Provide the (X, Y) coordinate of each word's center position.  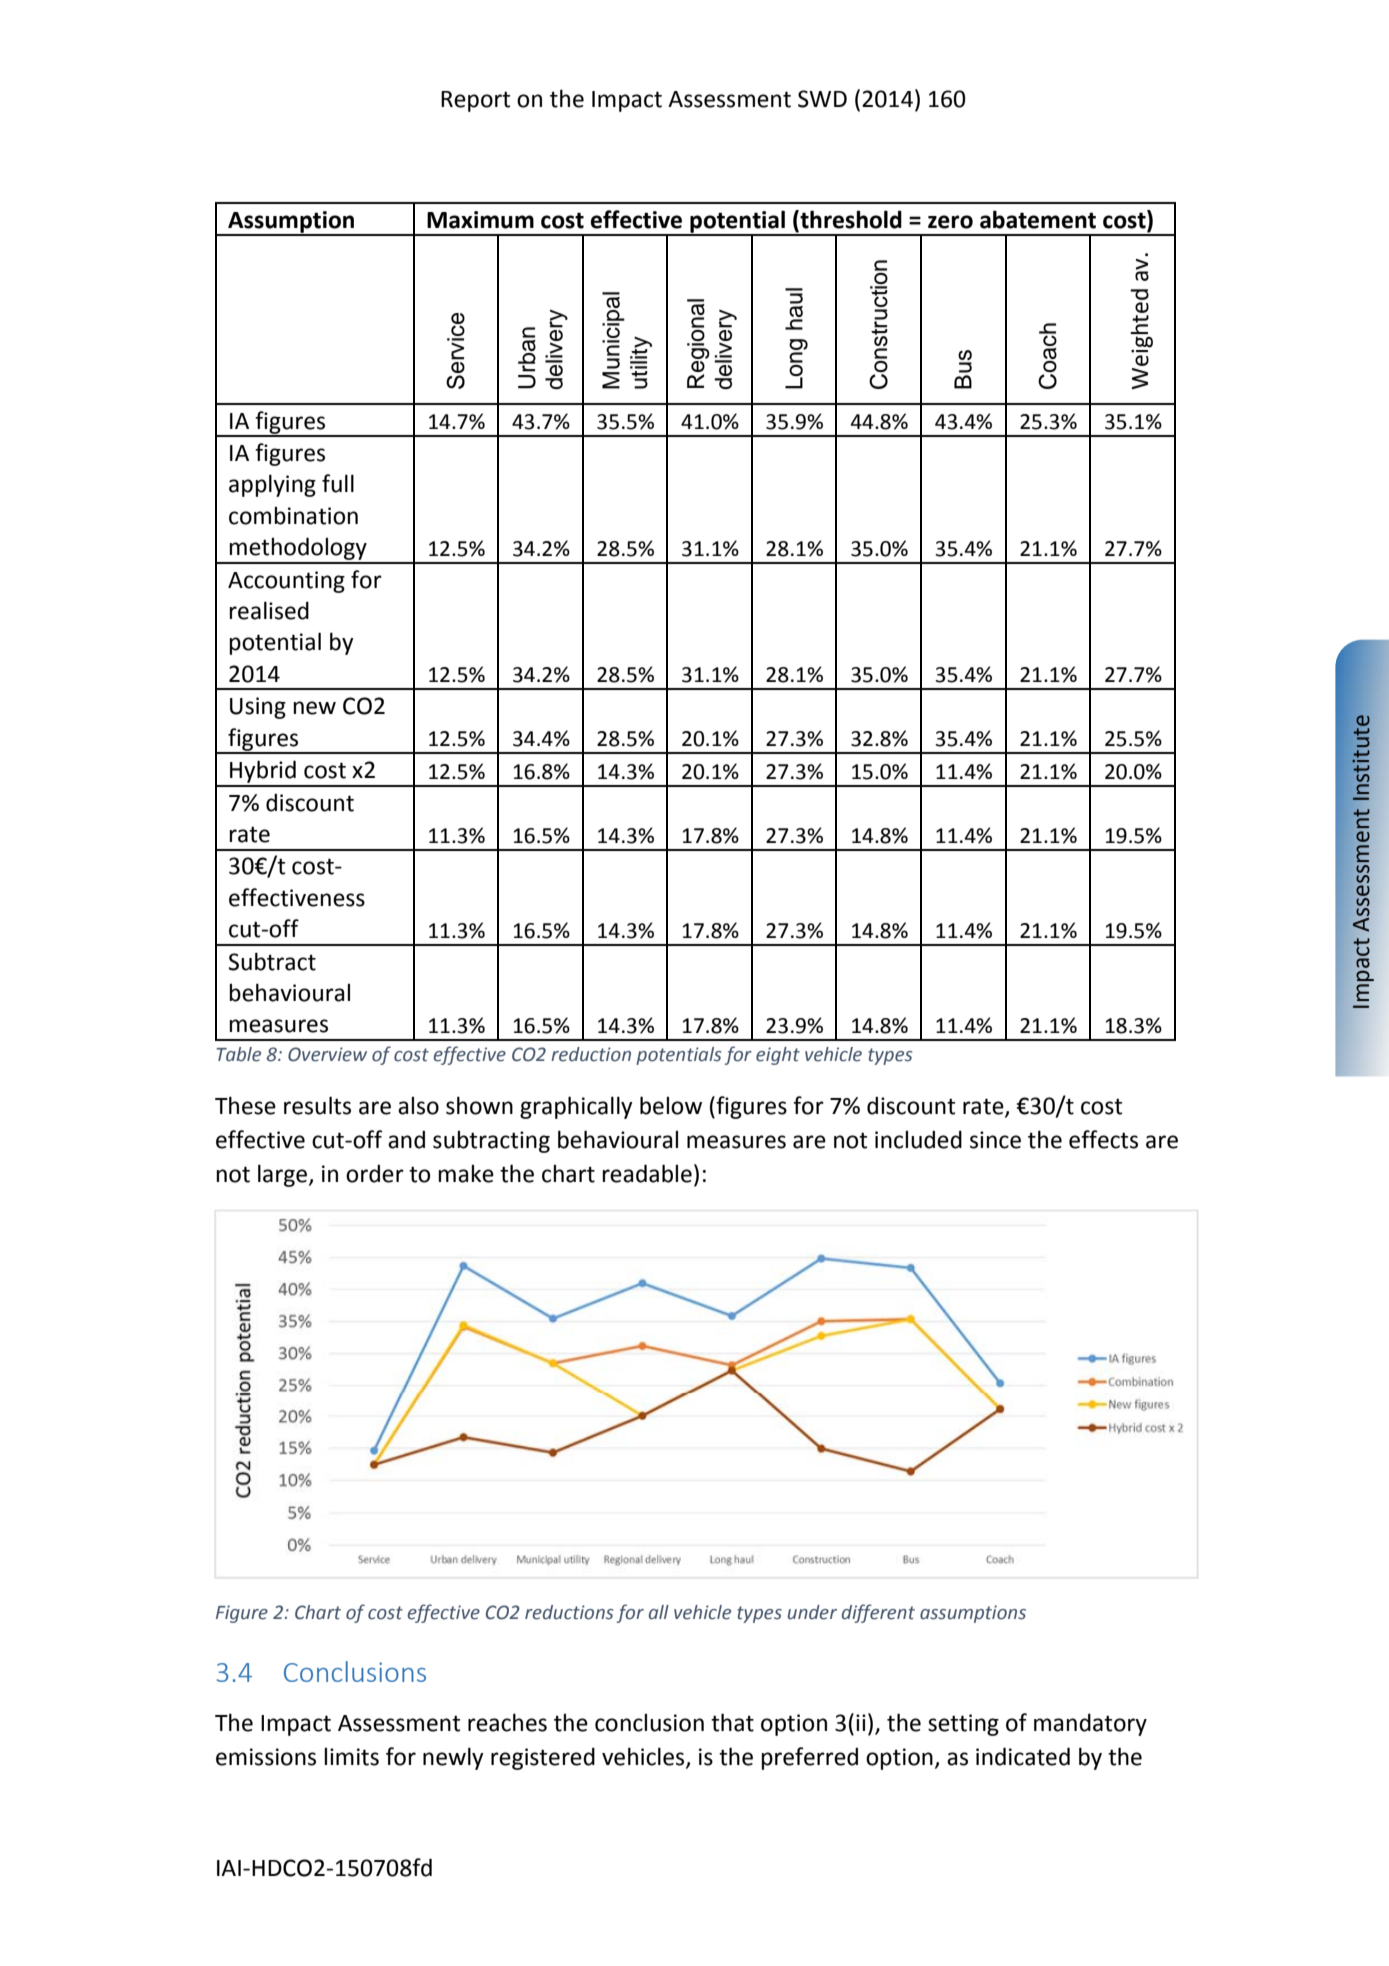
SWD (822, 99)
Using (258, 708)
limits (351, 1757)
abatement (1038, 219)
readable (647, 1173)
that (732, 1722)
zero (950, 222)
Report (475, 101)
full (338, 483)
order (375, 1173)
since (995, 1140)
